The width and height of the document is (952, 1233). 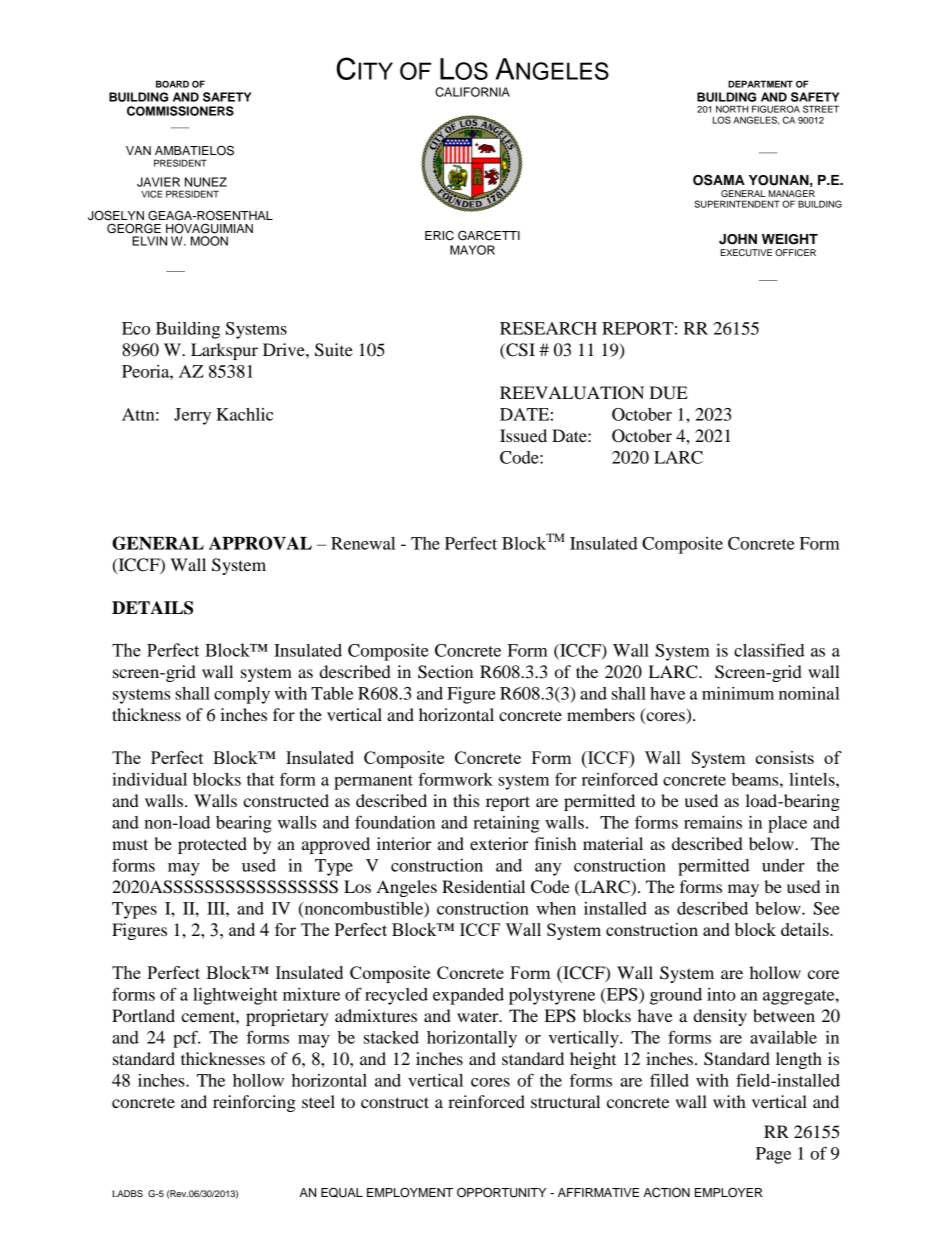 I want to click on COMMISSIONERS, so click(x=180, y=111).
